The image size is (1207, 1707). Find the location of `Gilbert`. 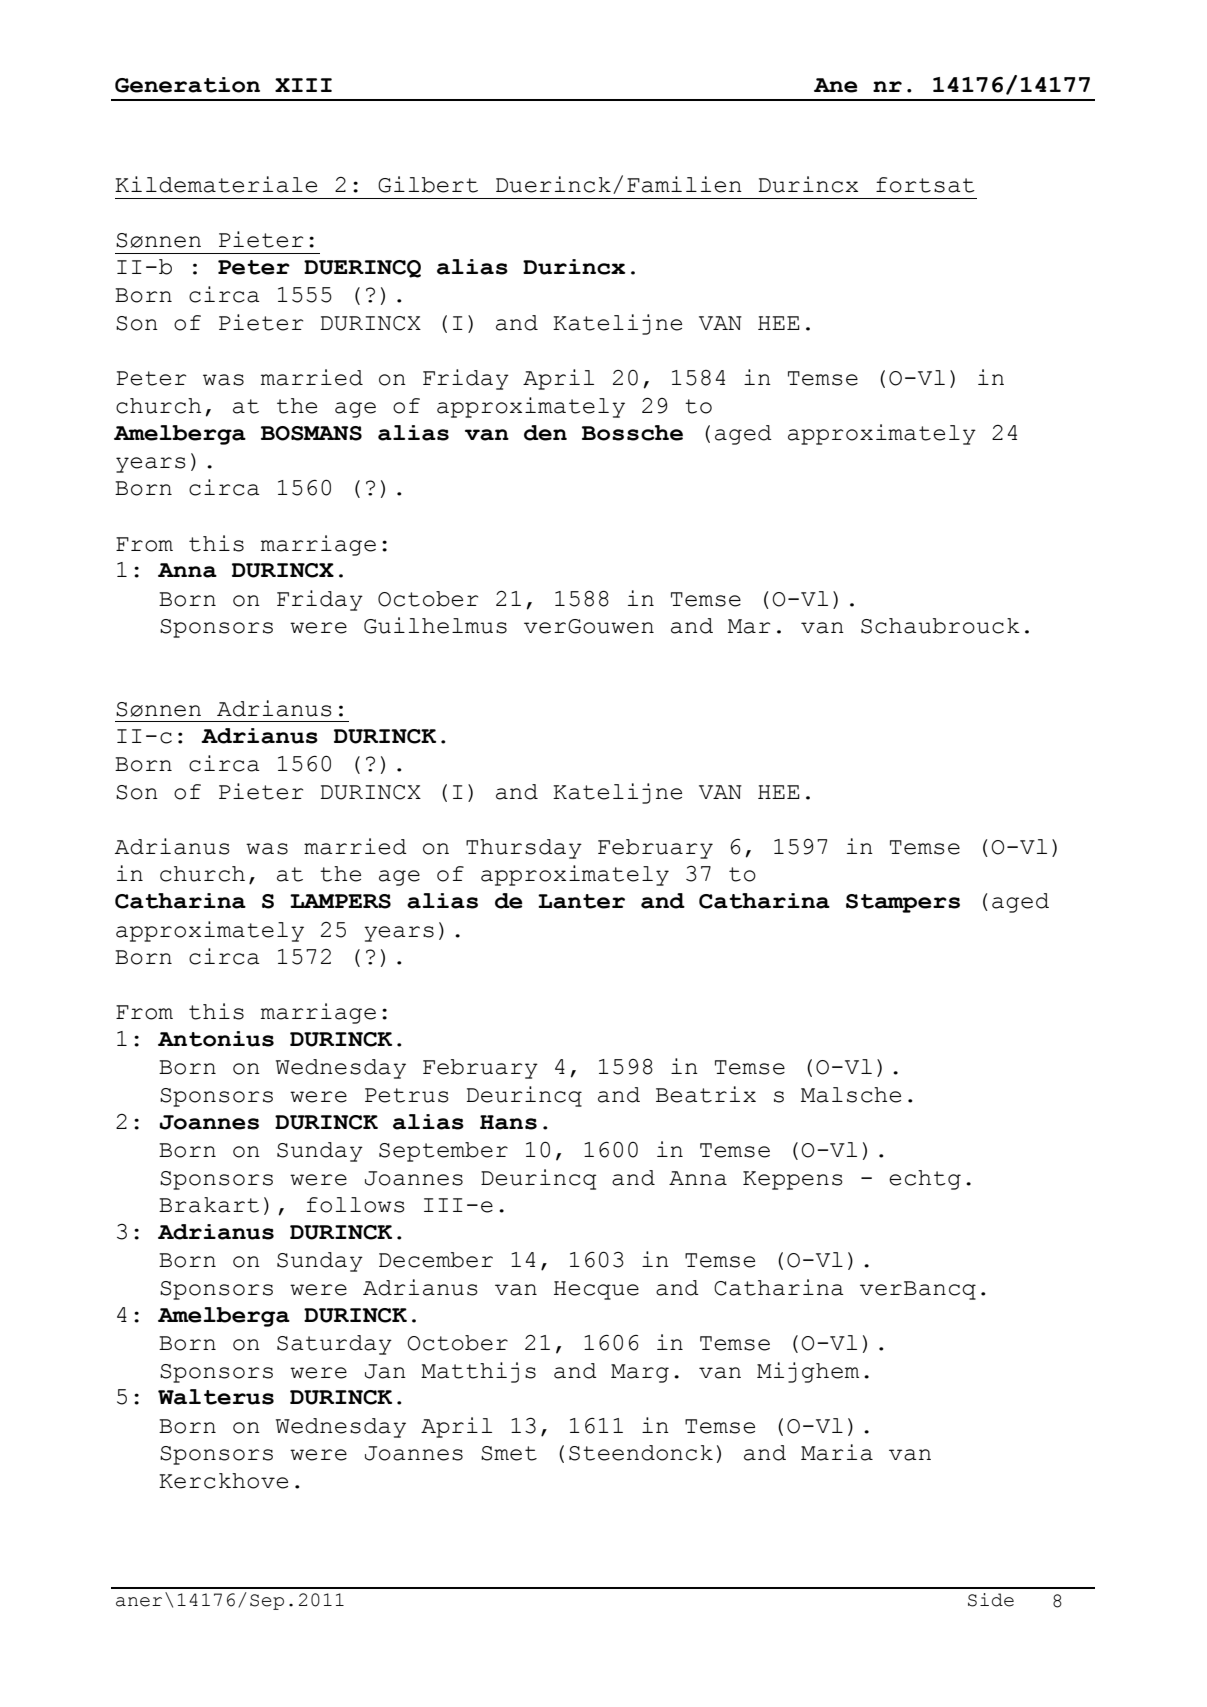

Gilbert is located at coordinates (428, 184).
